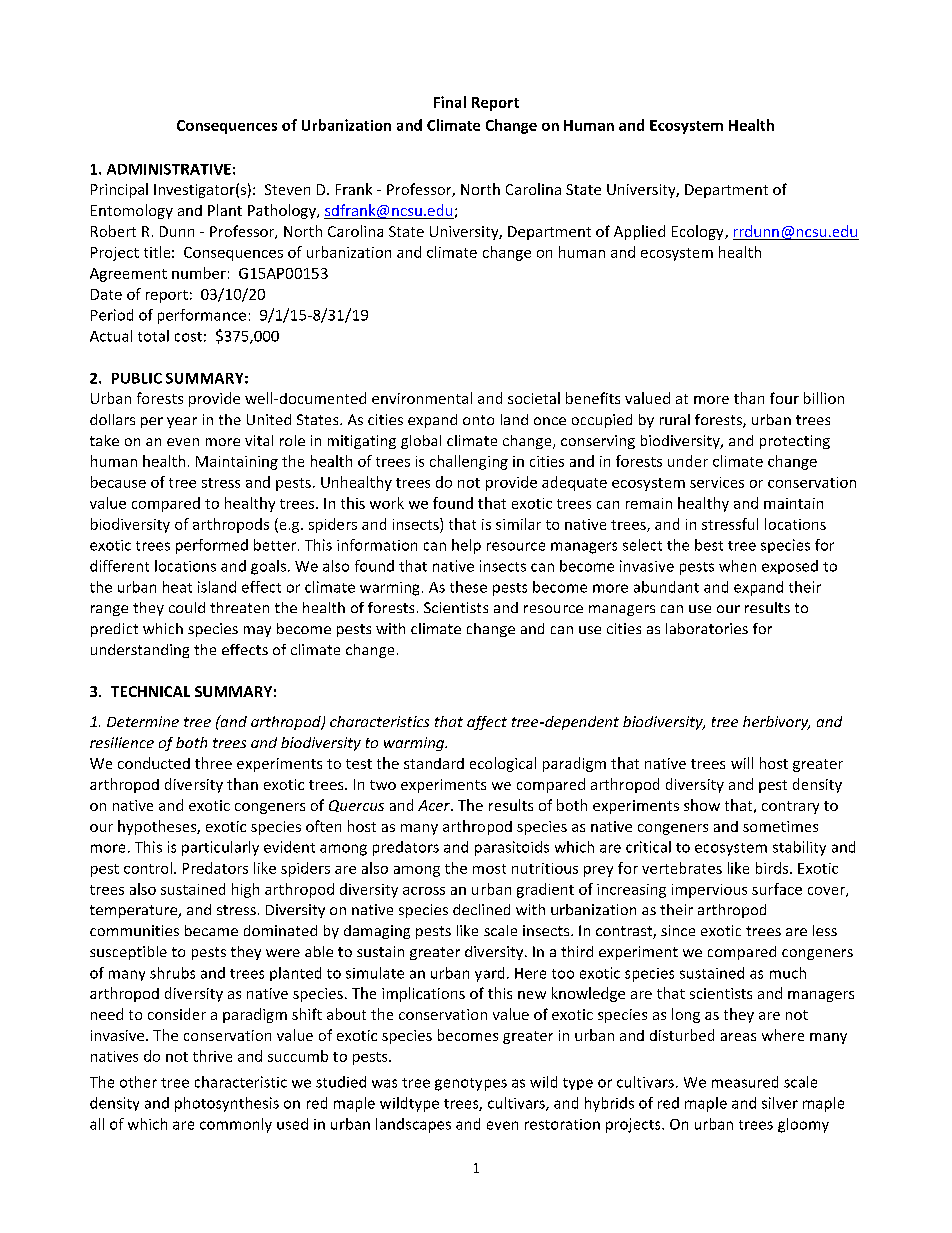 The width and height of the screenshot is (952, 1233). Describe the element at coordinates (169, 169) in the screenshot. I see `ADMINISTRATIVE` at that location.
